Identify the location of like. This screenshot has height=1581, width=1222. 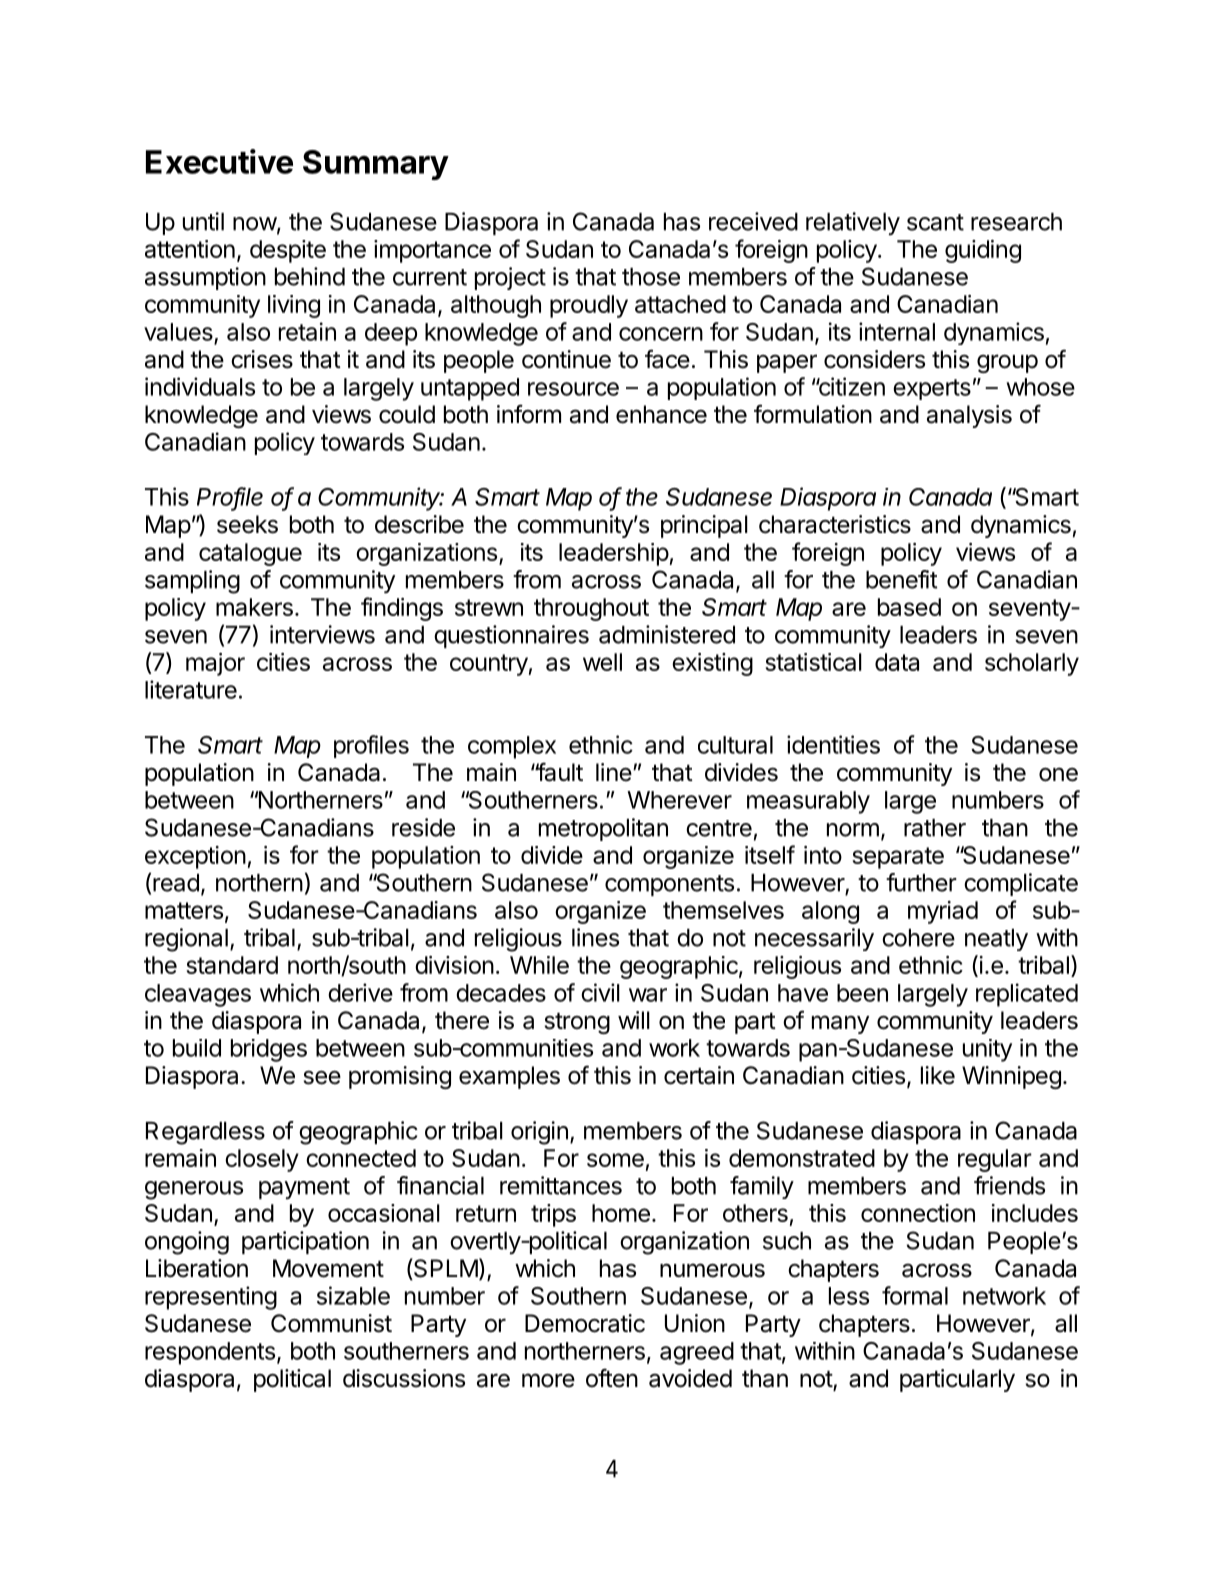
(938, 1075).
